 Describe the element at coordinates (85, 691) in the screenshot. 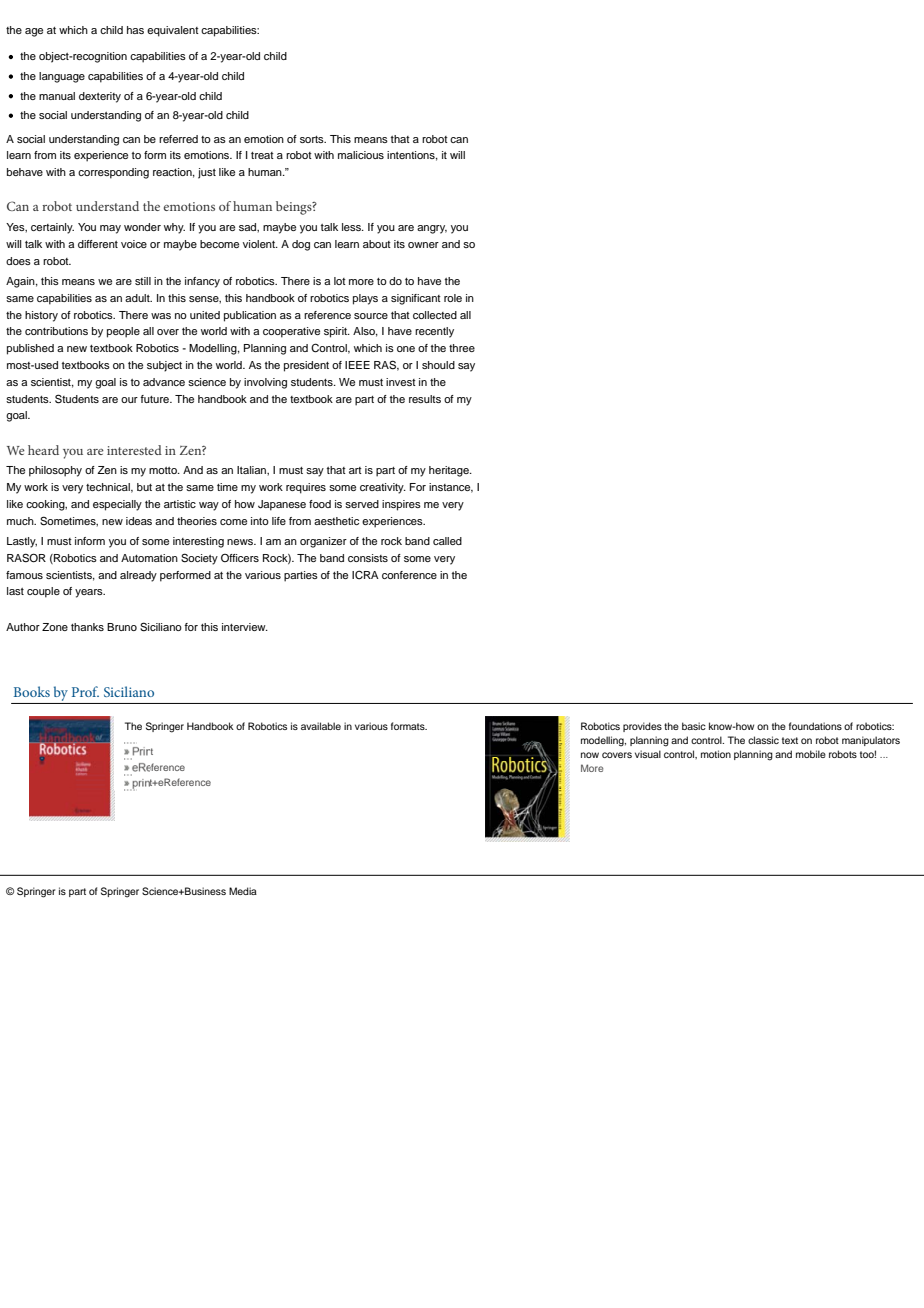

I see `Prof` at that location.
